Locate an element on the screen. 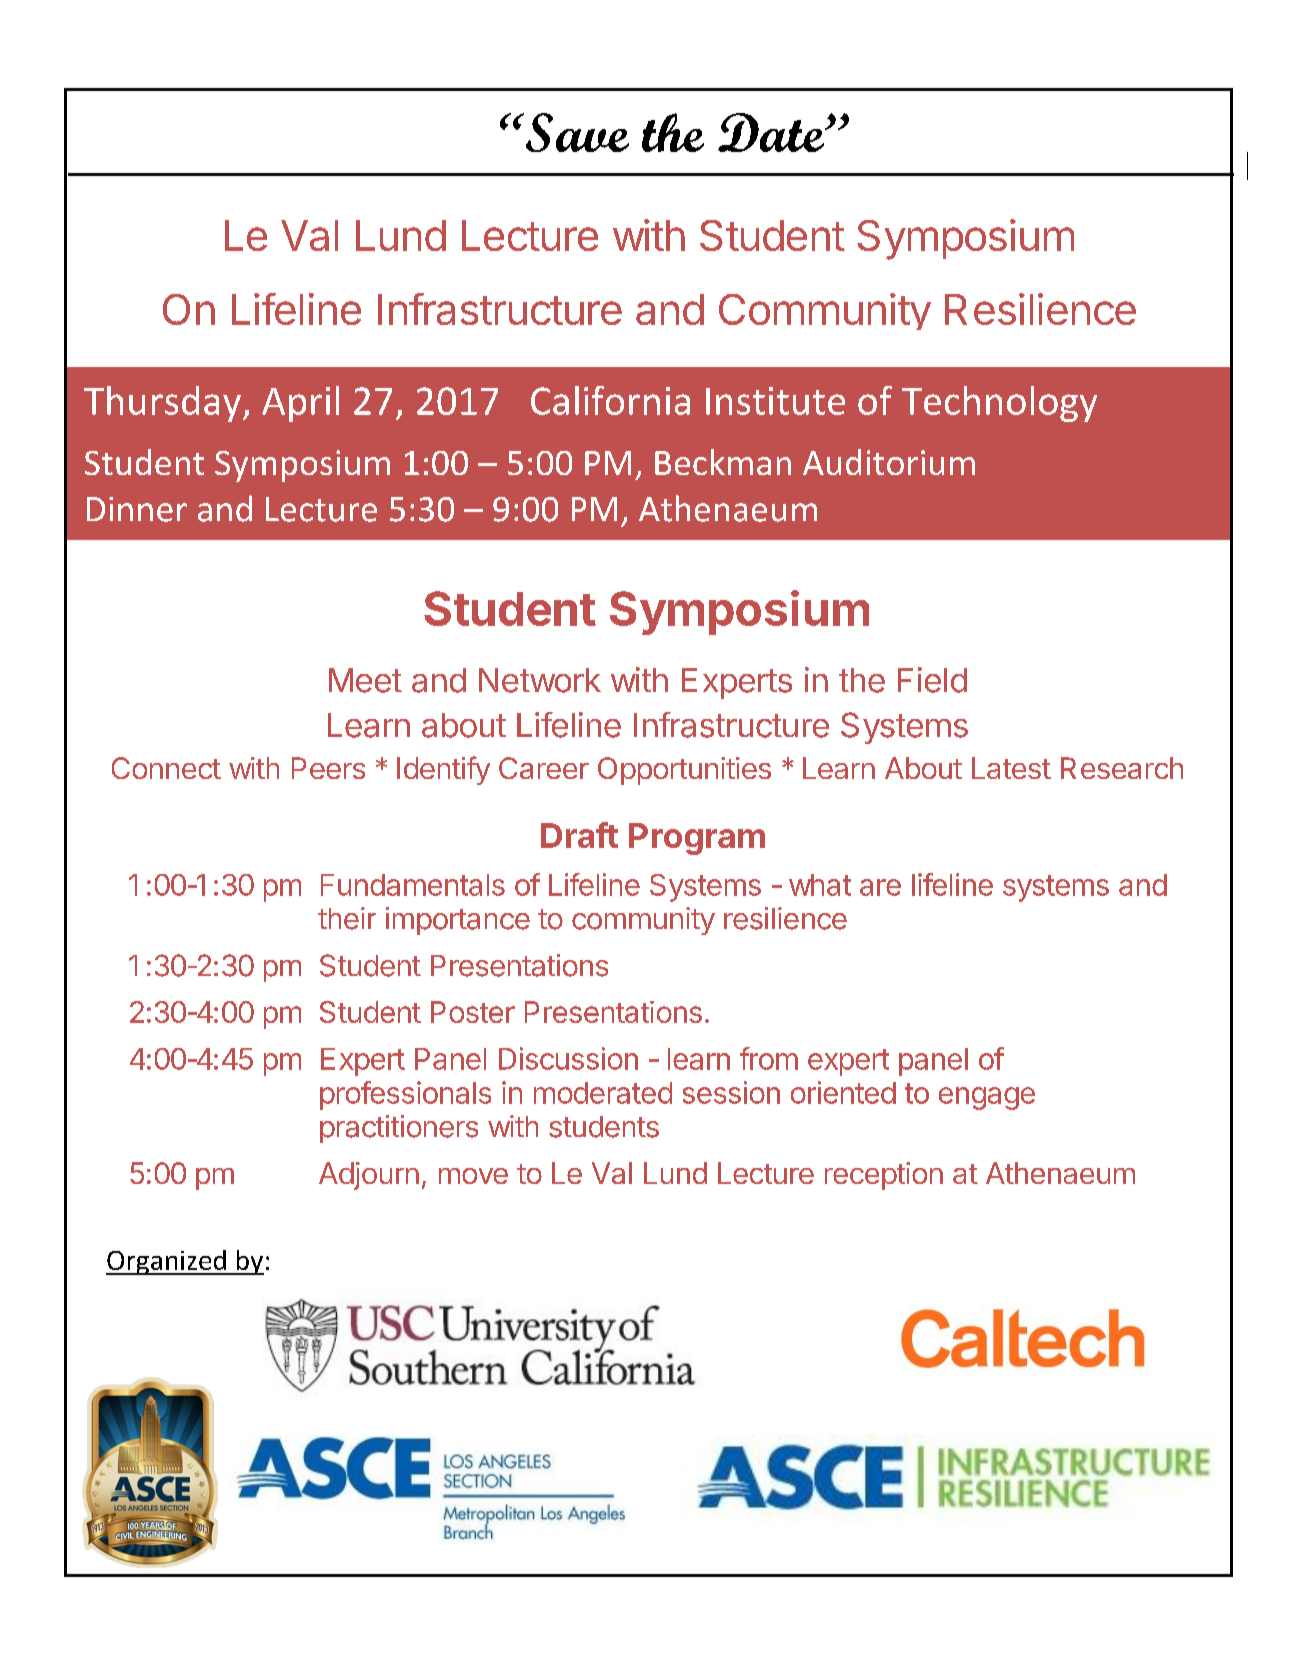 The width and height of the screenshot is (1292, 1672). Network is located at coordinates (540, 680).
